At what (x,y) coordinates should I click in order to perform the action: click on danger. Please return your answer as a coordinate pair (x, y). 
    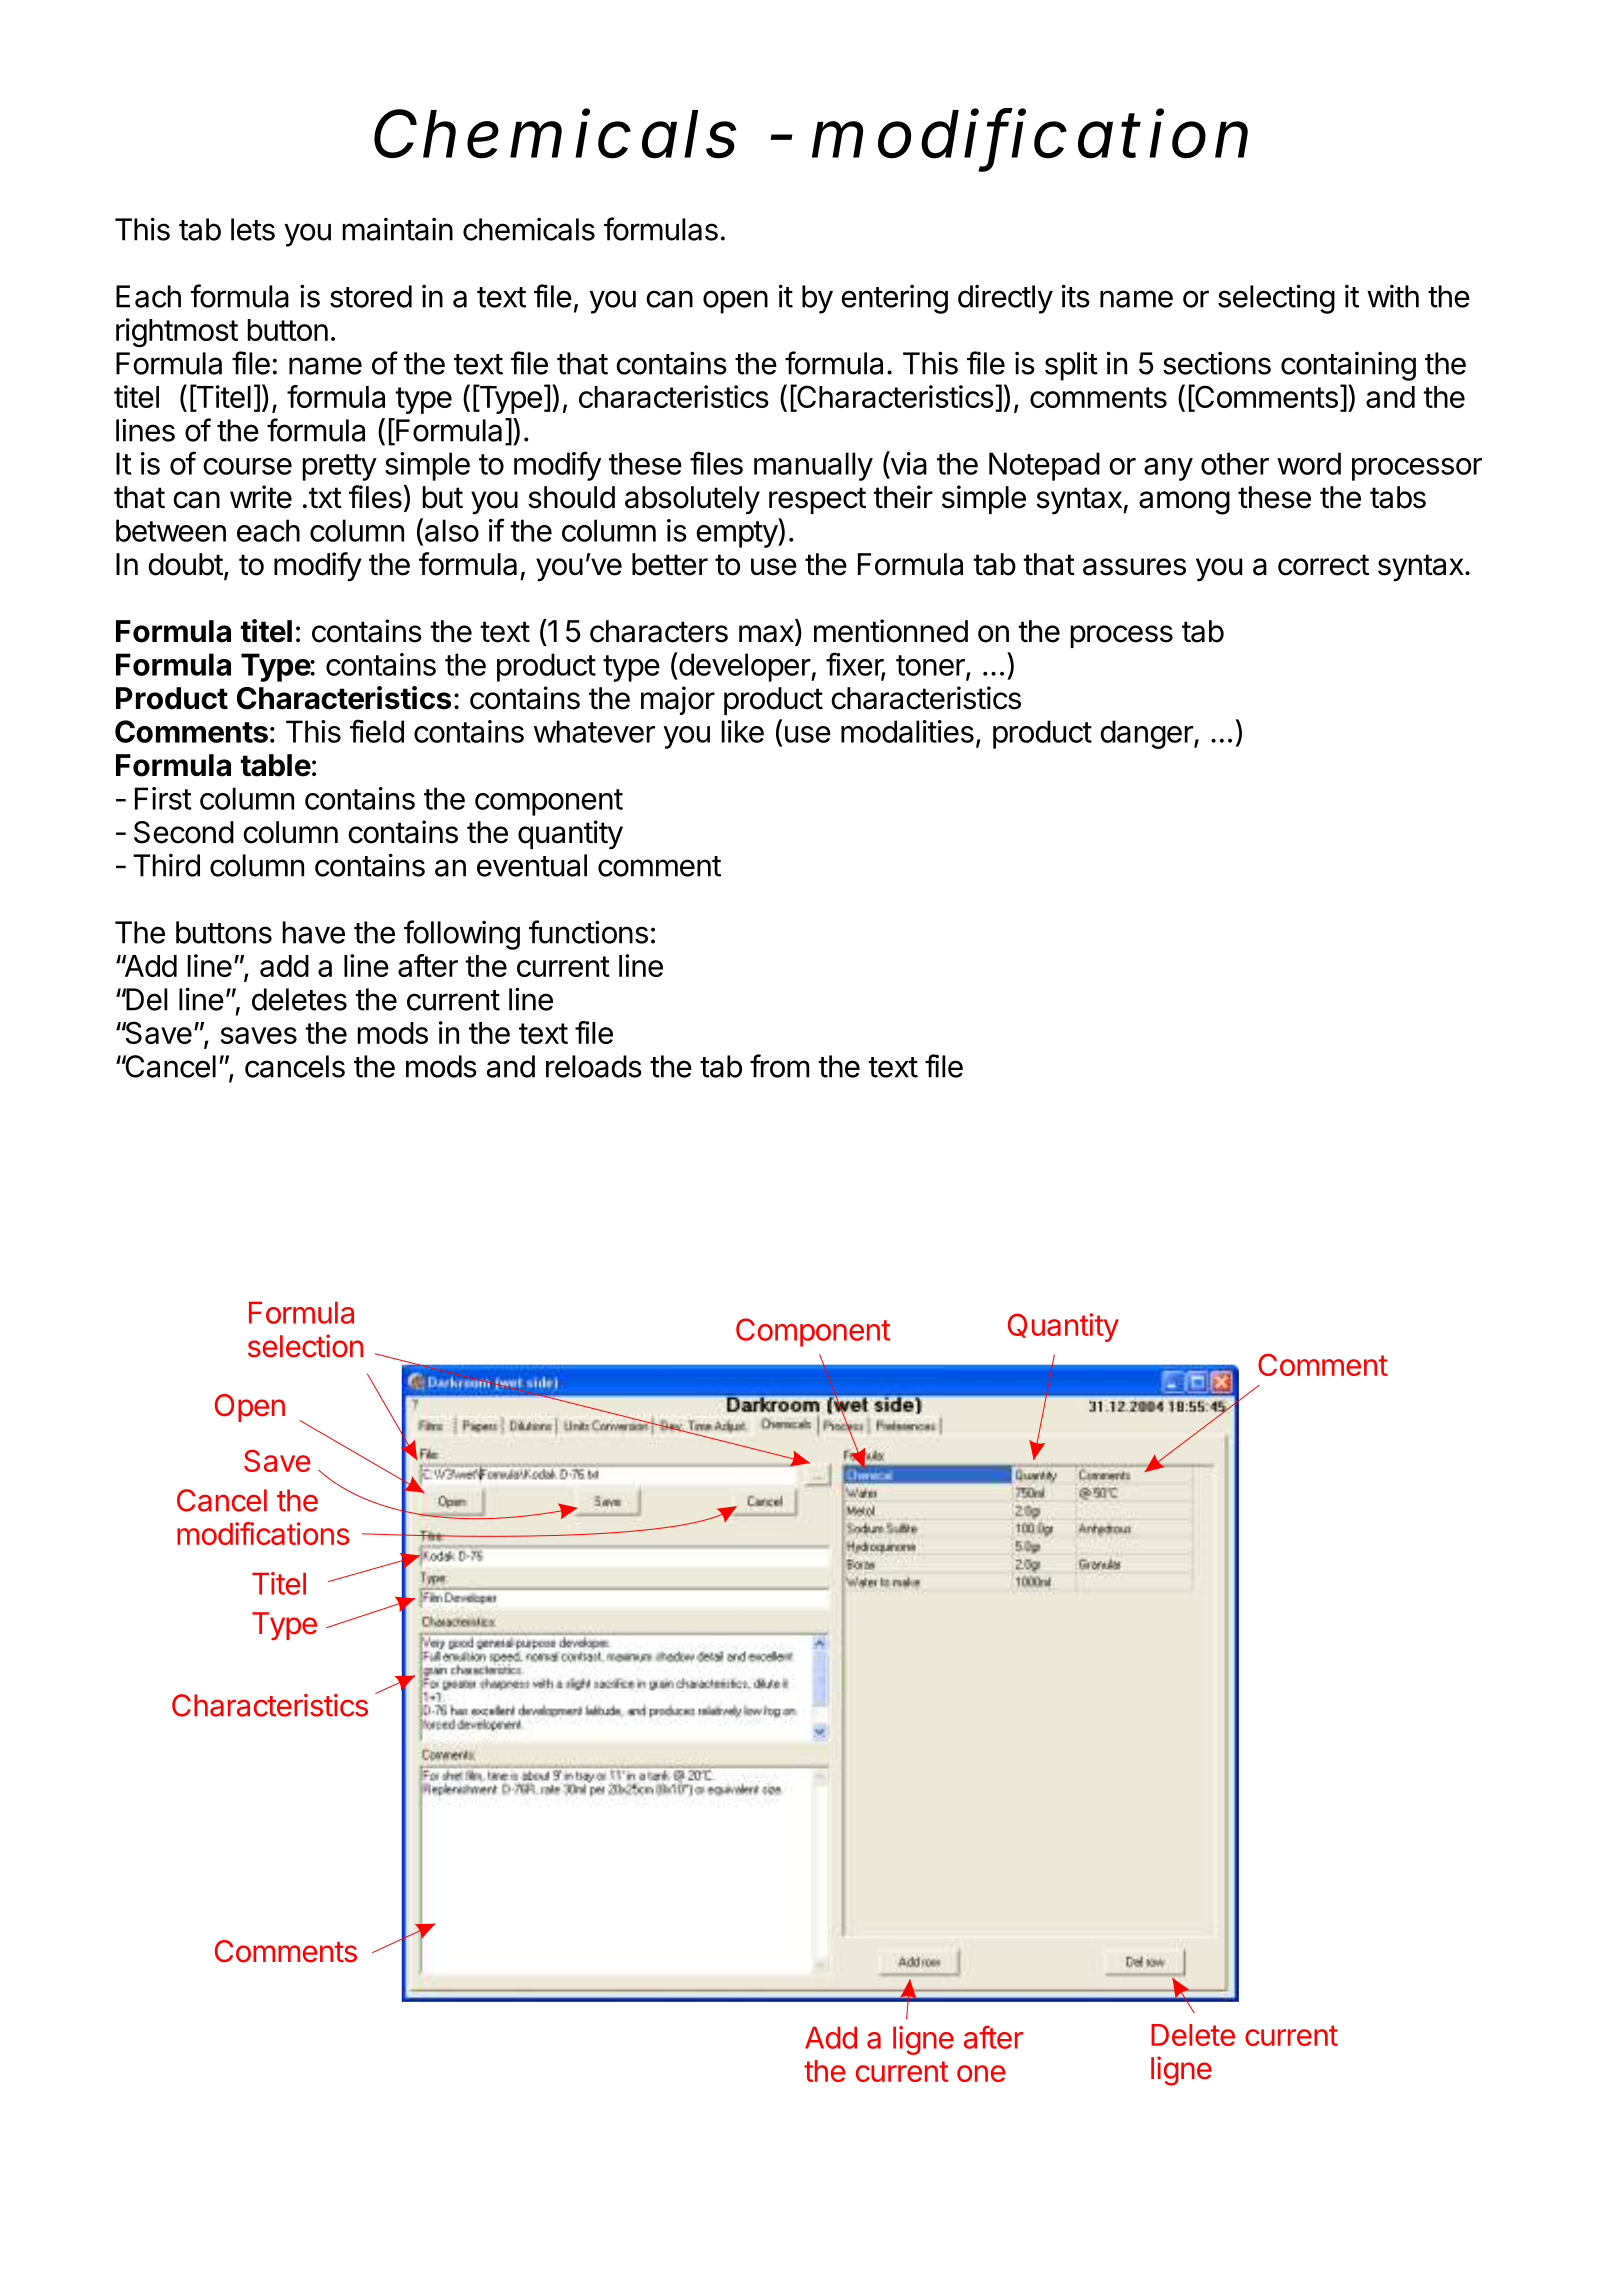
    Looking at the image, I should click on (1147, 734).
